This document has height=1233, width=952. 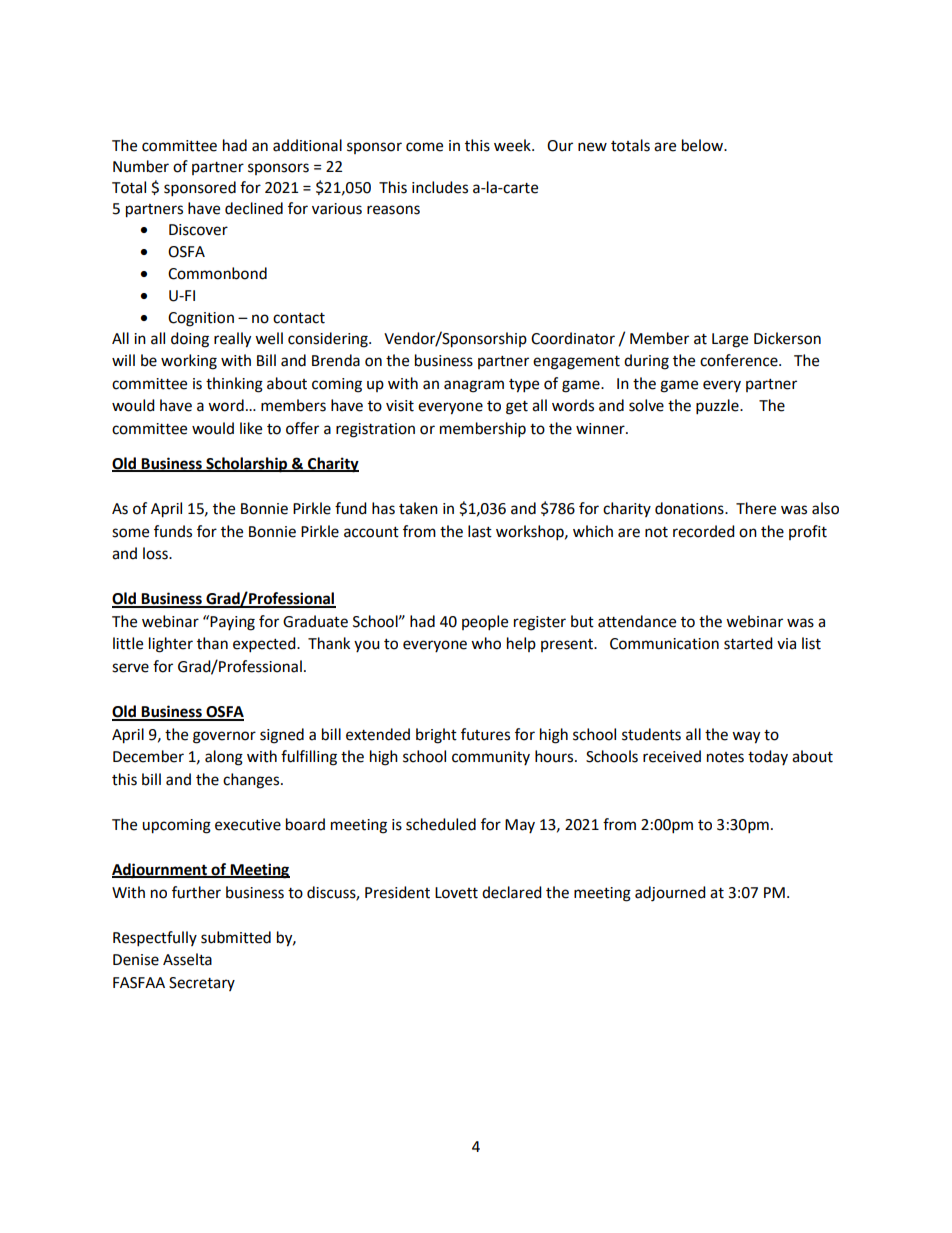 I want to click on below, so click(x=704, y=145).
